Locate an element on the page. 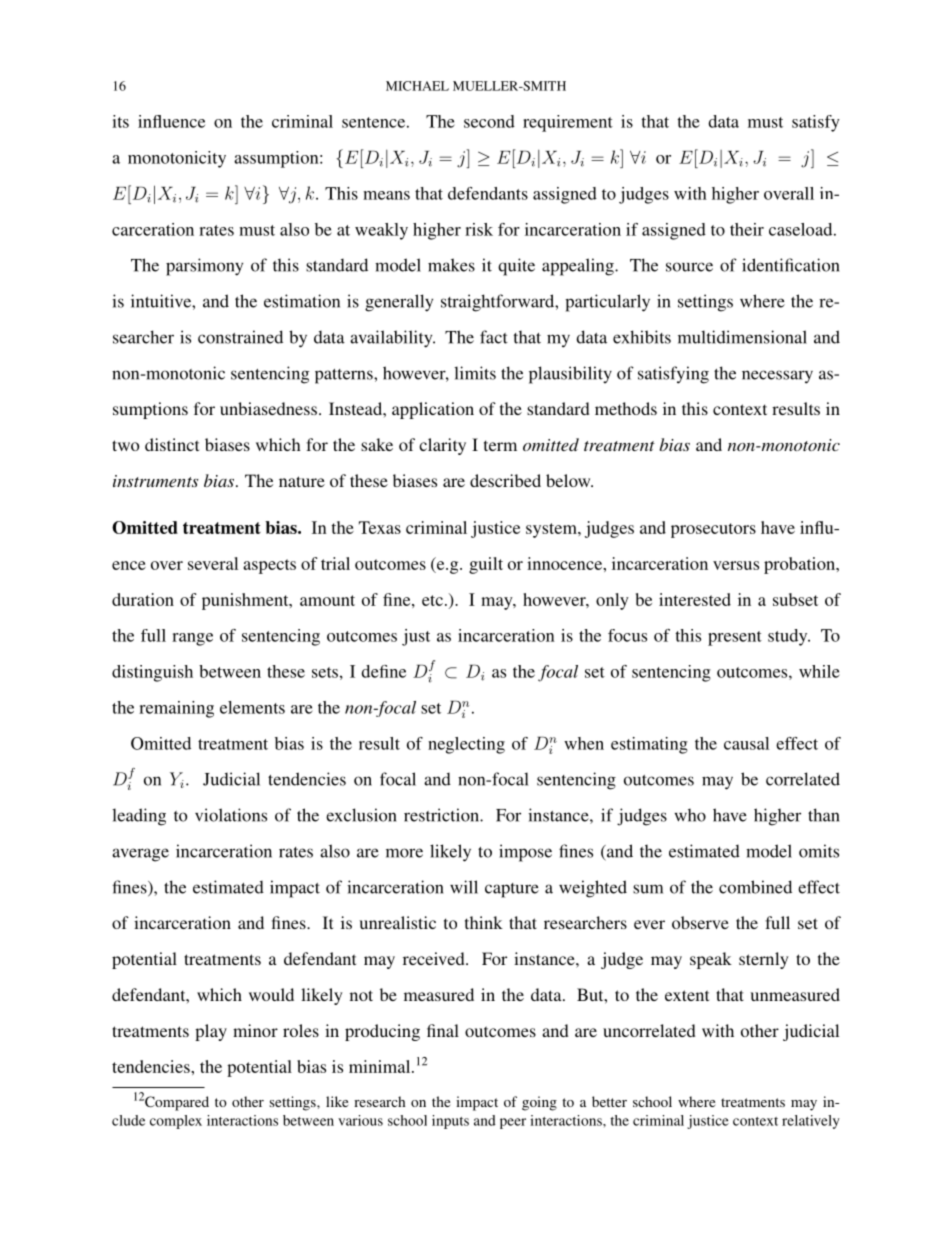 The height and width of the page is (1233, 952). violations is located at coordinates (231, 815).
